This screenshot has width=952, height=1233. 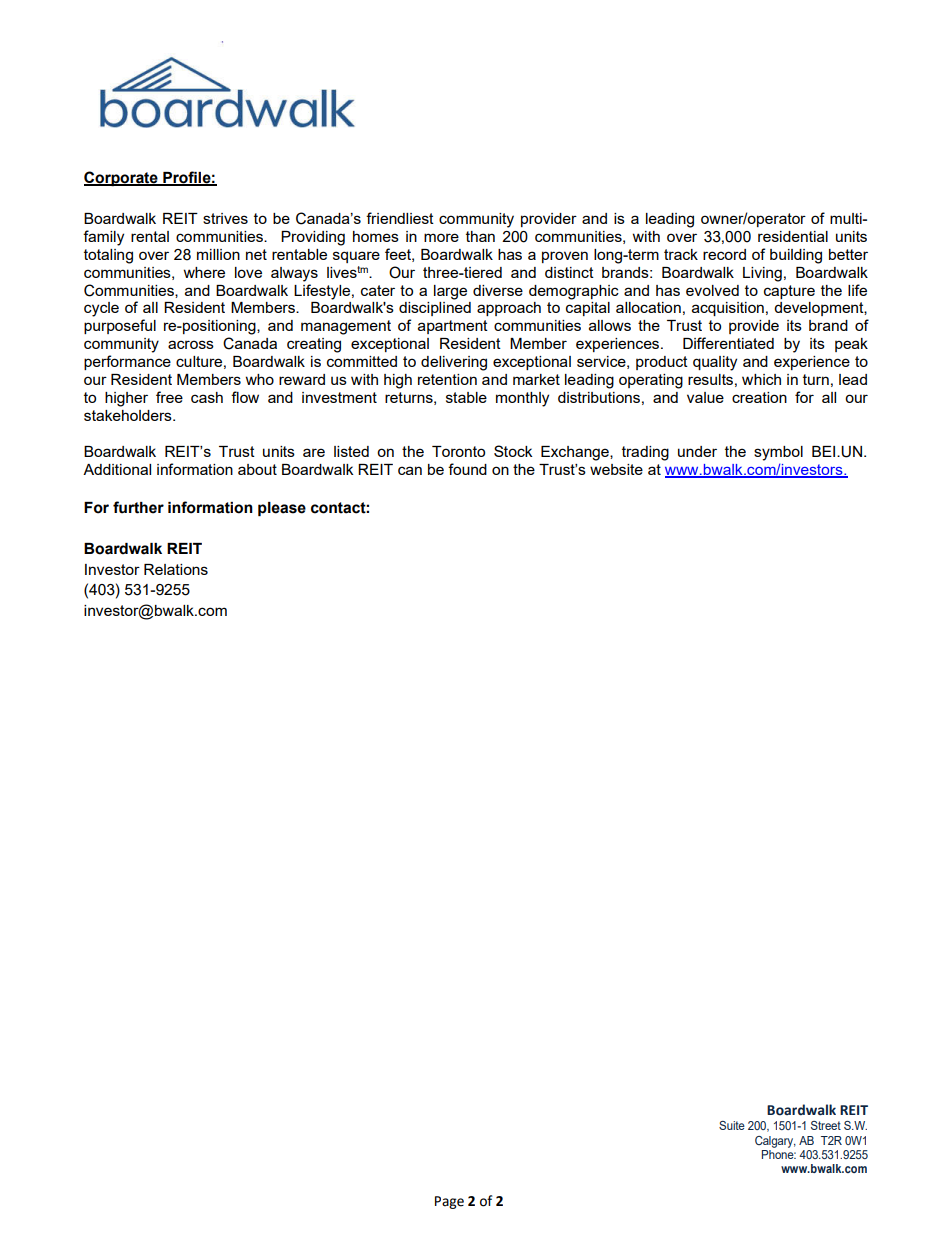 I want to click on Street, so click(x=826, y=1125).
